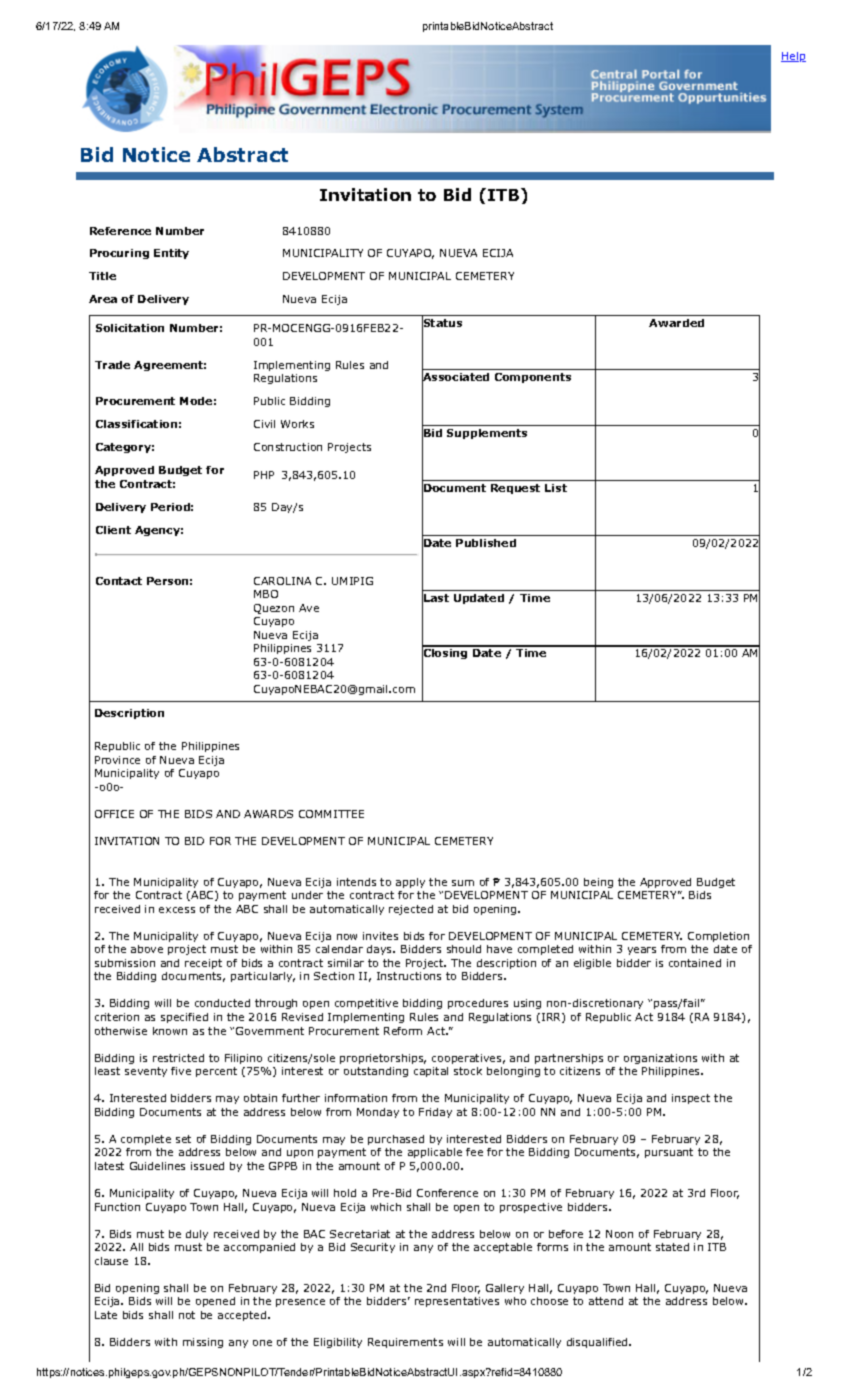 This image has width=849, height=1400. I want to click on Components, so click(533, 378).
